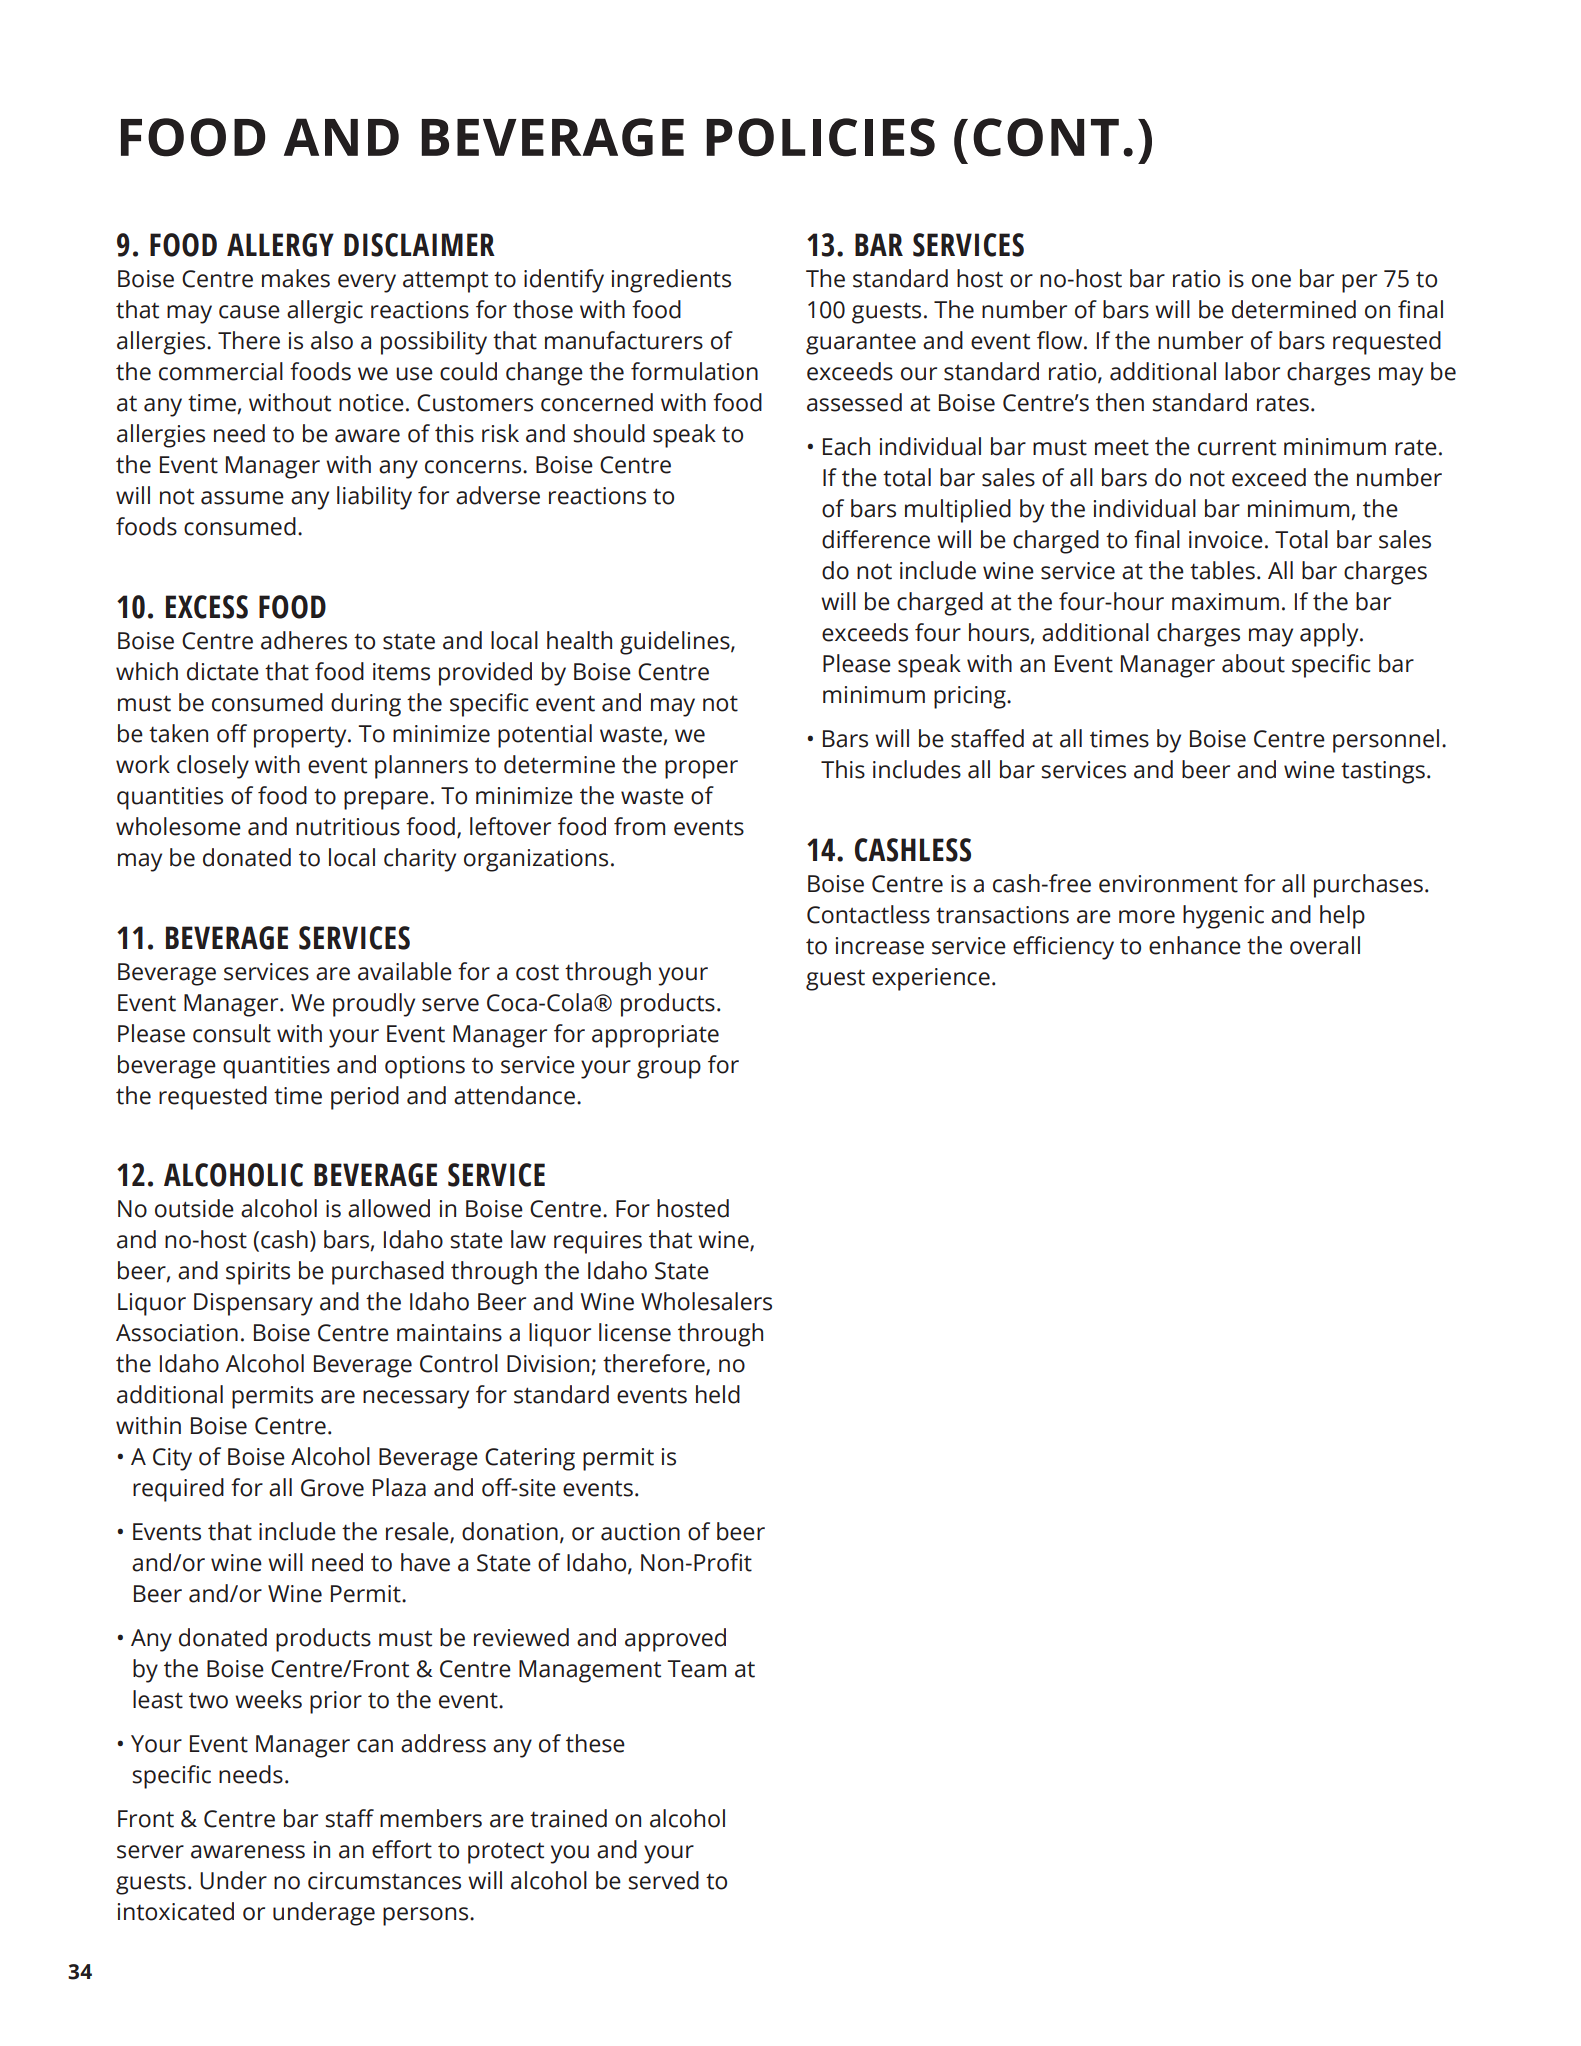  What do you see at coordinates (821, 137) in the screenshot?
I see `POLICIES` at bounding box center [821, 137].
